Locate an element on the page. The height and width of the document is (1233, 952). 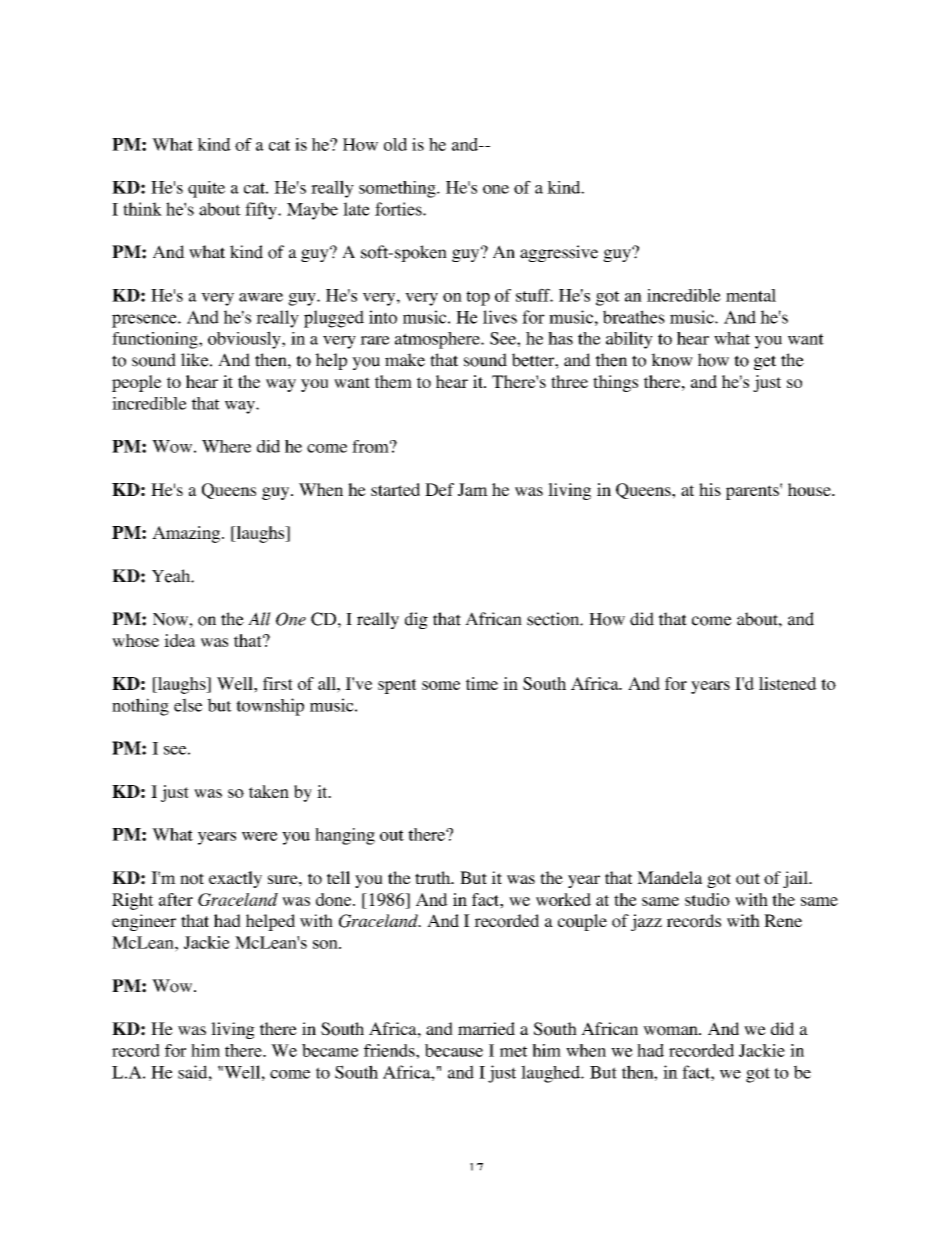
idea is located at coordinates (180, 640).
